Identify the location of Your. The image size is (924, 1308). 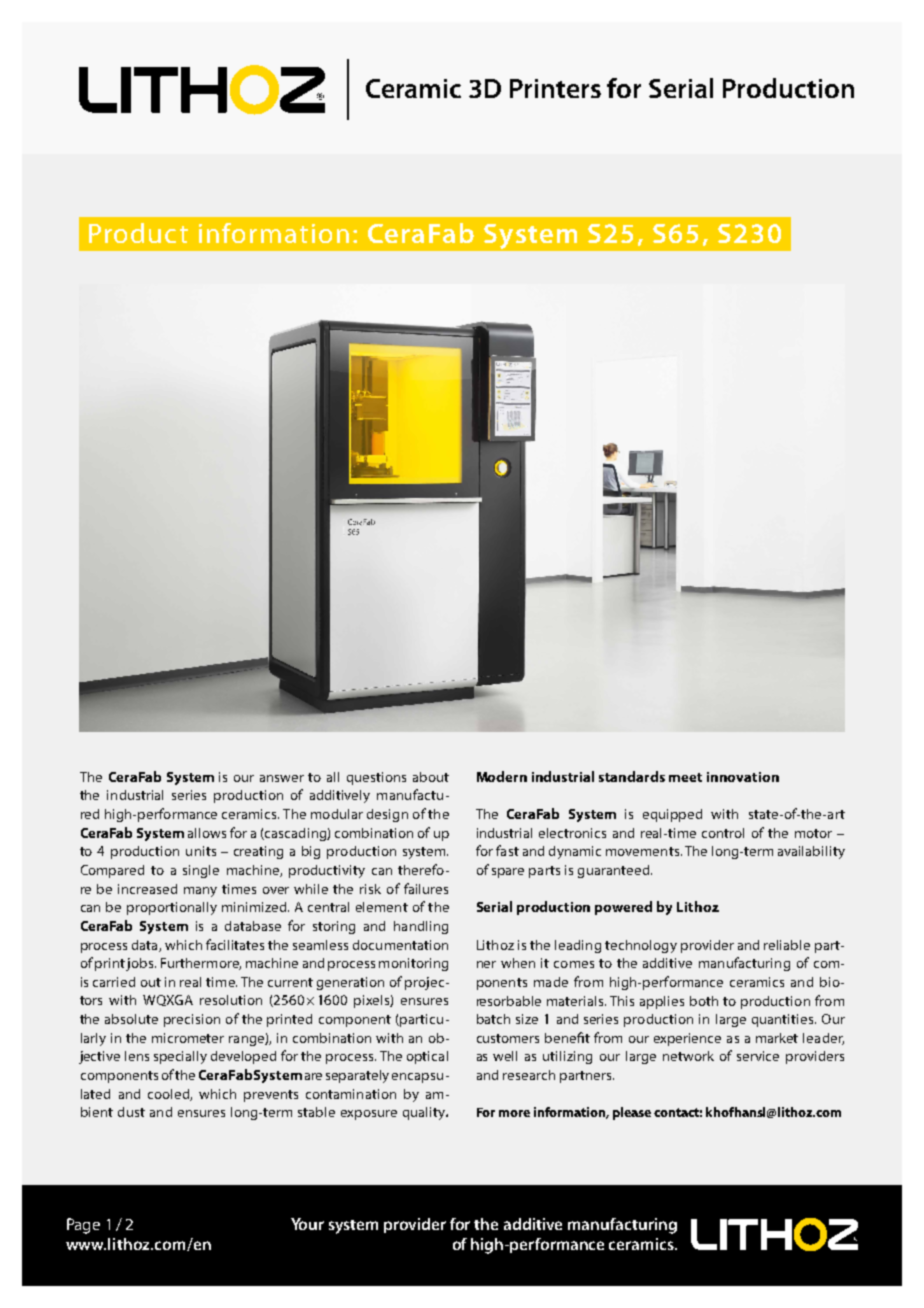
(307, 1224).
